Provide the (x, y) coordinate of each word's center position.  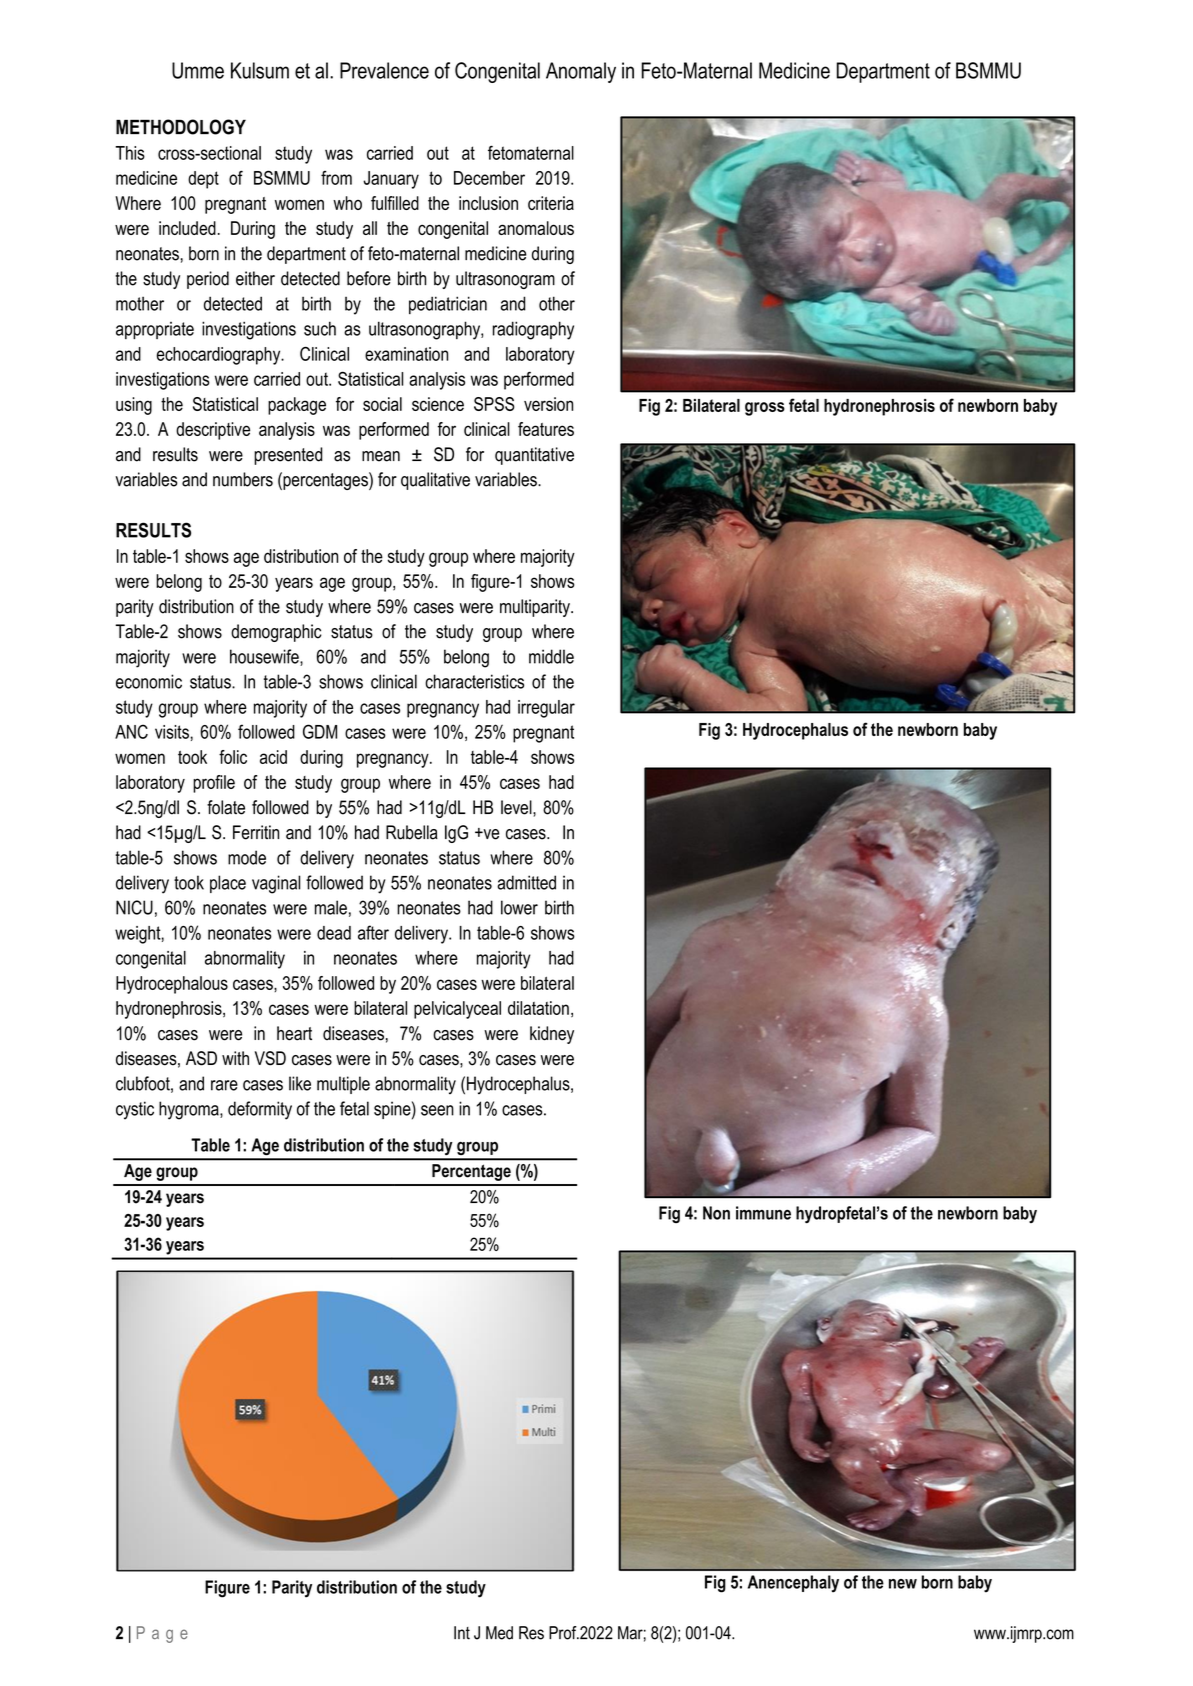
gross (765, 409)
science (438, 404)
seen (437, 1110)
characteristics (474, 681)
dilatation (538, 1008)
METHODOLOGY (181, 127)
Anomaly (581, 72)
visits (173, 732)
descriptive (213, 431)
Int (462, 1633)
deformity (260, 1110)
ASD (201, 1058)
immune (763, 1213)
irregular (546, 709)
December (489, 178)
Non (716, 1213)
